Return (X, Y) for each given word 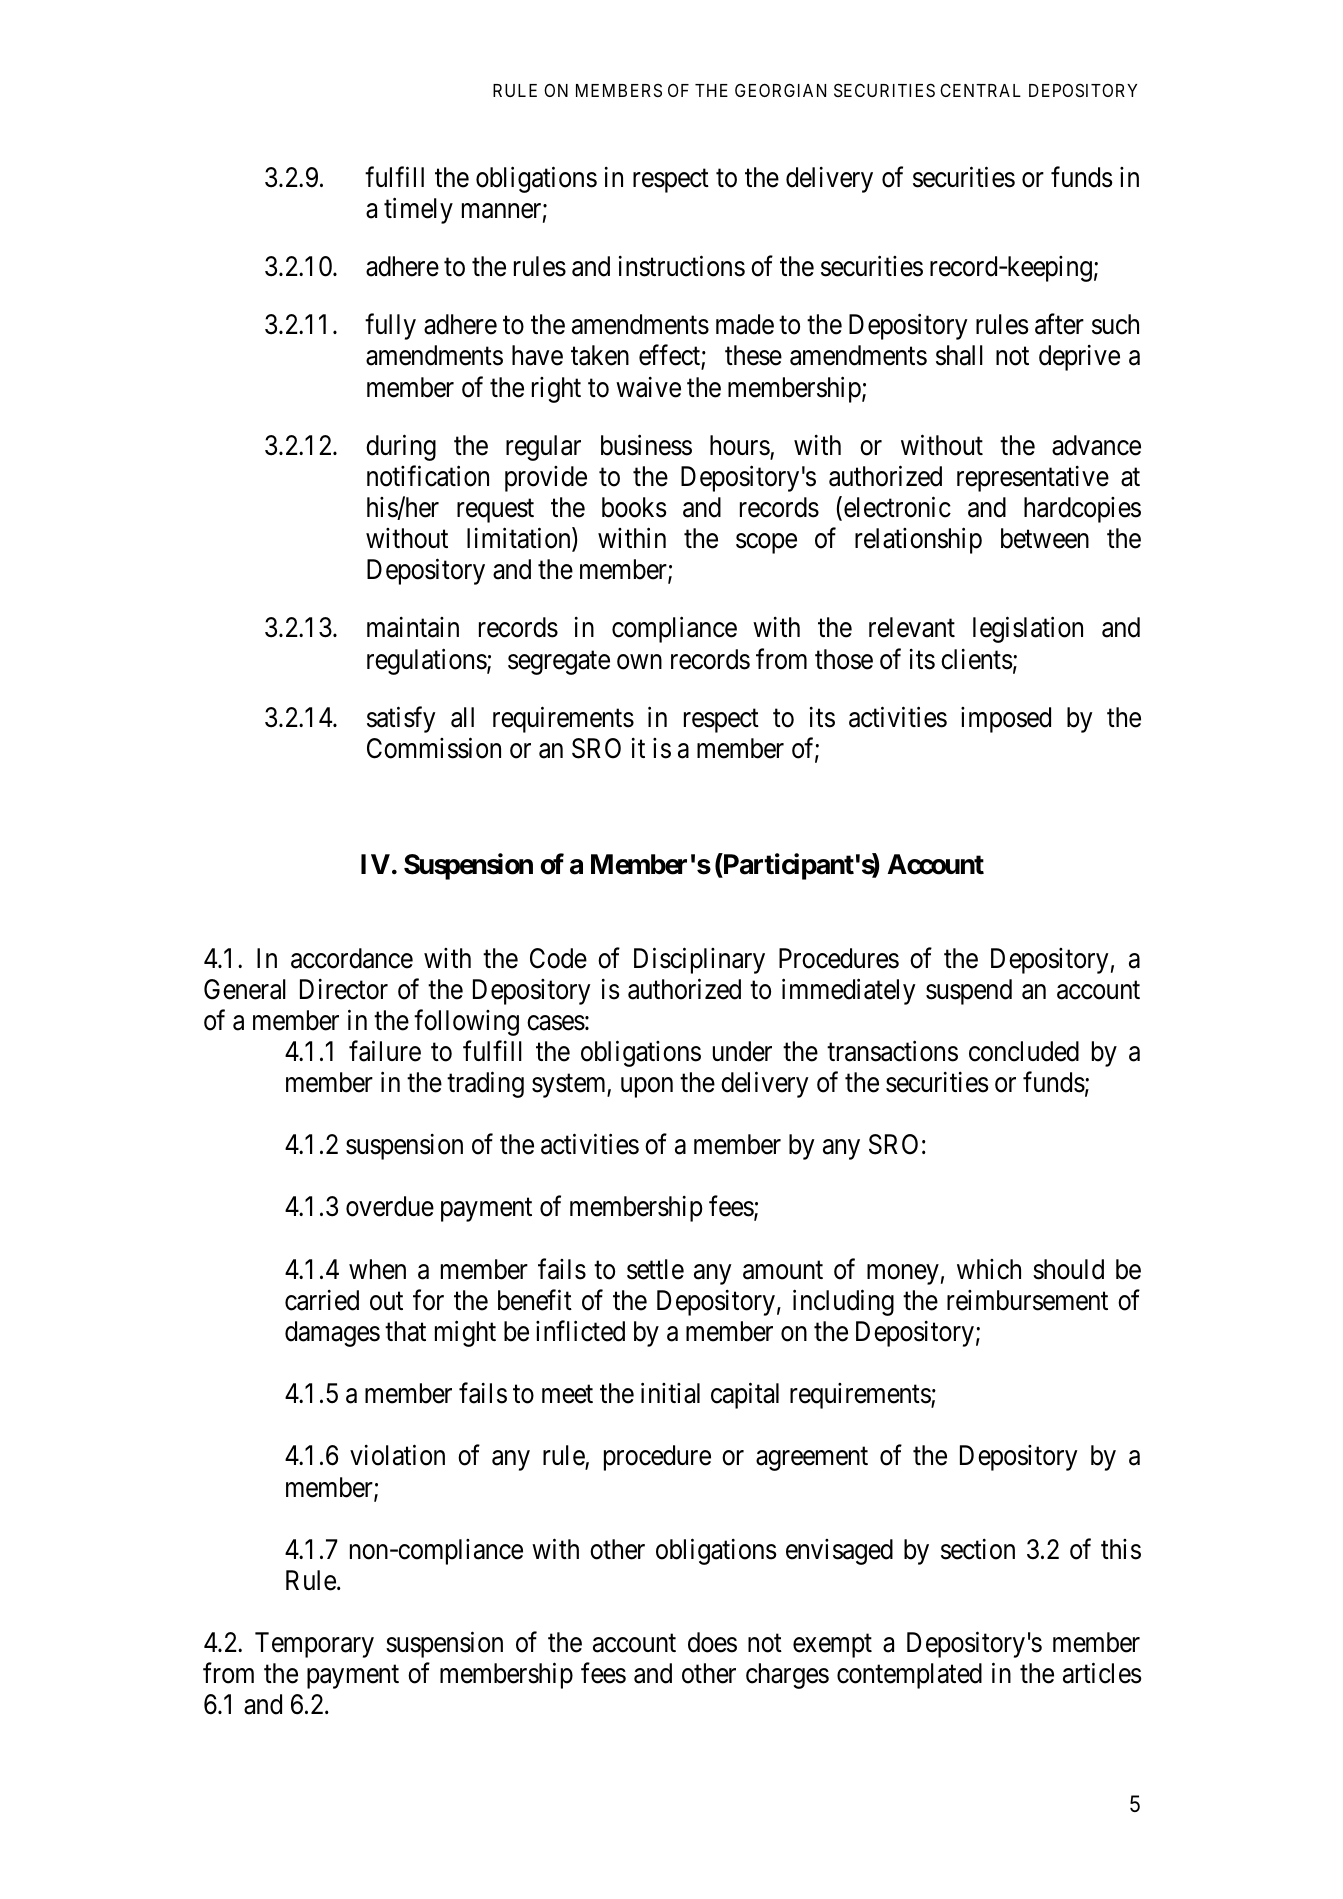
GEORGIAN (780, 90)
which (989, 1269)
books (634, 507)
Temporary (314, 1645)
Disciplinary (699, 960)
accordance (352, 958)
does (712, 1642)
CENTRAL (980, 90)
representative (1033, 479)
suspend (969, 992)
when (377, 1269)
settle (655, 1269)
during (401, 447)
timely (418, 210)
